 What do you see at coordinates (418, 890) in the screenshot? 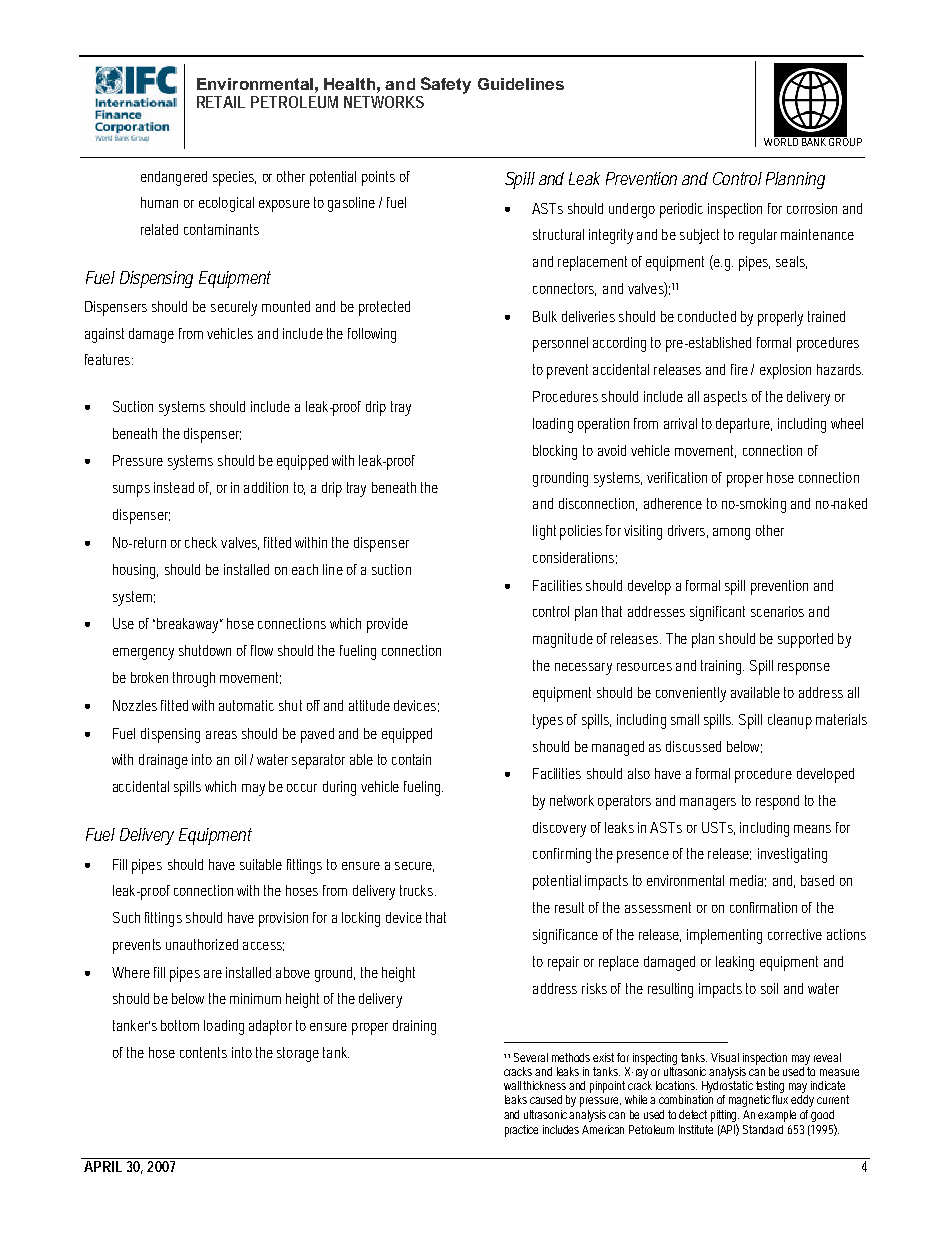
I see `trucks` at bounding box center [418, 890].
